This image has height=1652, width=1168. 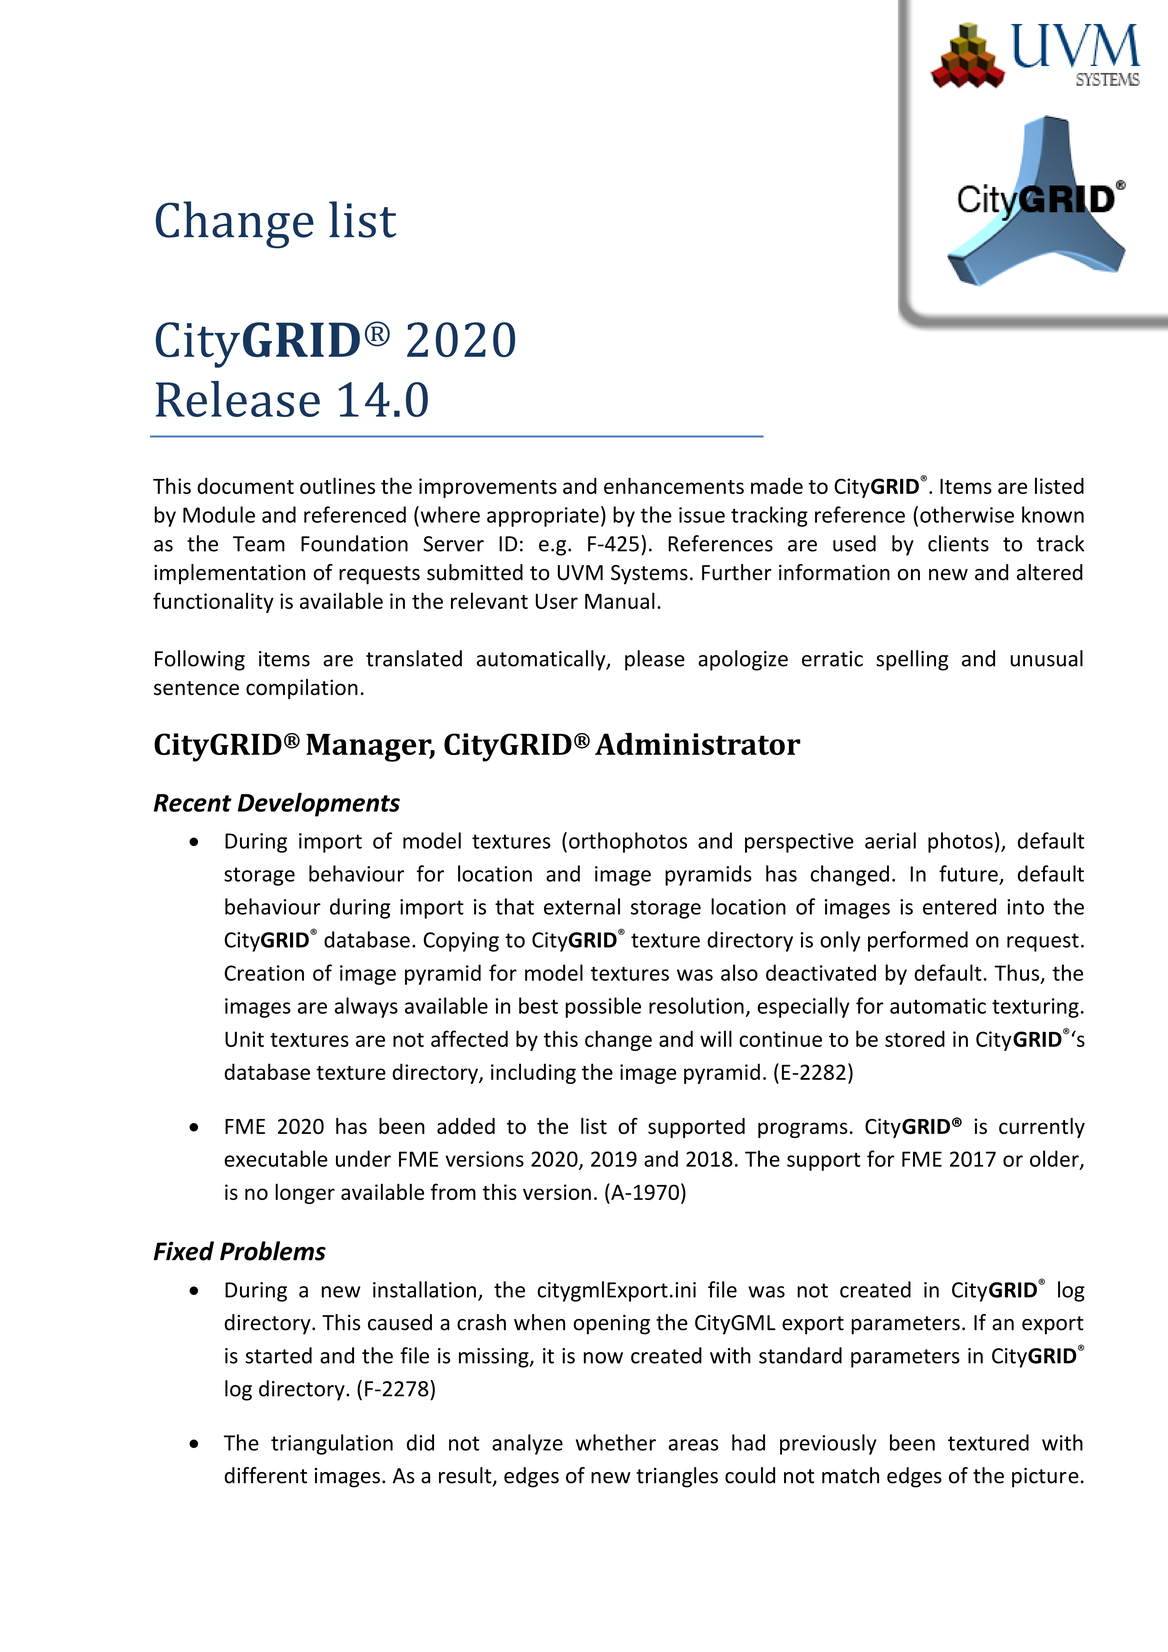 What do you see at coordinates (918, 941) in the image?
I see `performed` at bounding box center [918, 941].
